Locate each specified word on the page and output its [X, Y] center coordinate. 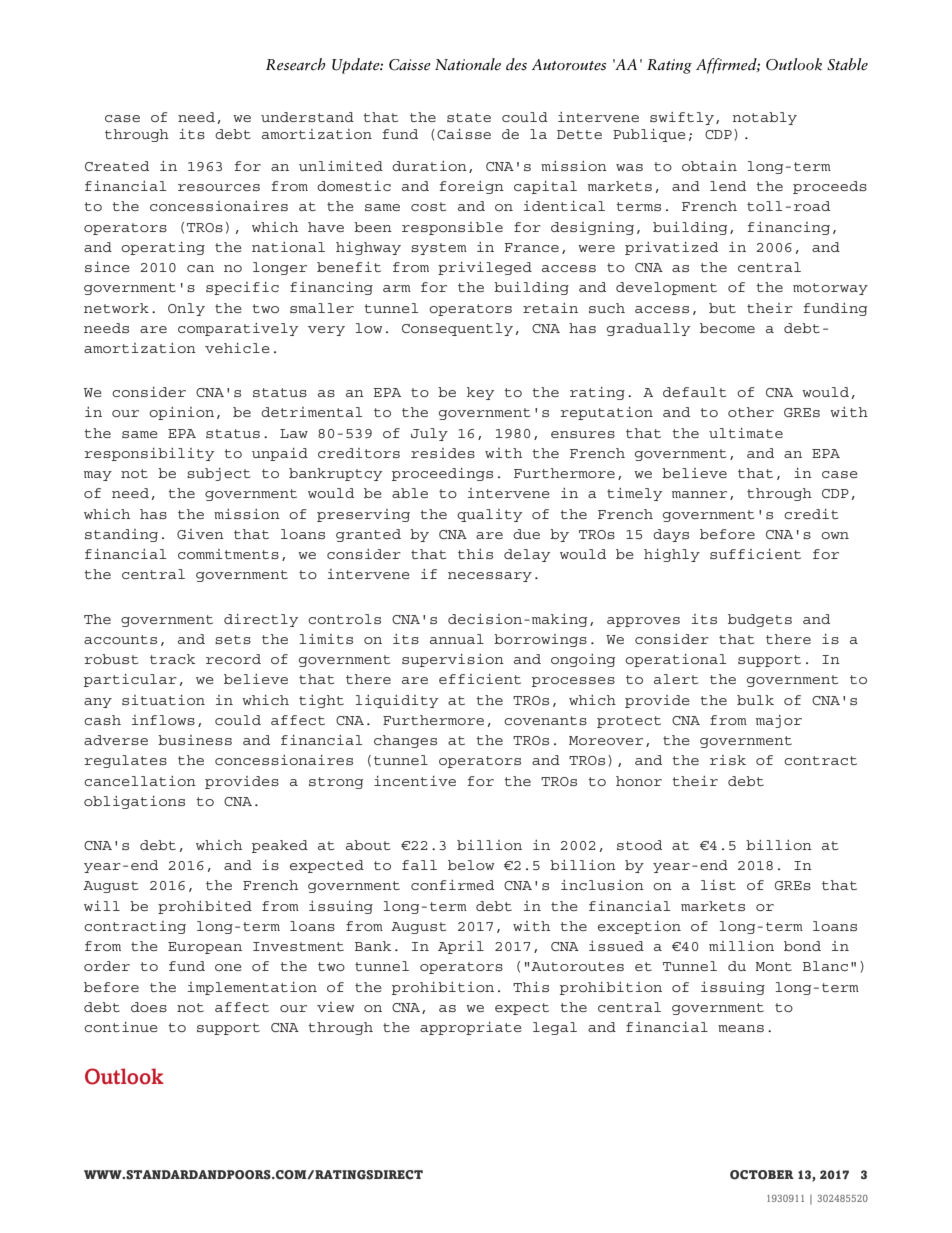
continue [121, 1027]
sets [233, 639]
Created [117, 166]
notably [764, 118]
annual [457, 639]
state [469, 117]
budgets [760, 620]
